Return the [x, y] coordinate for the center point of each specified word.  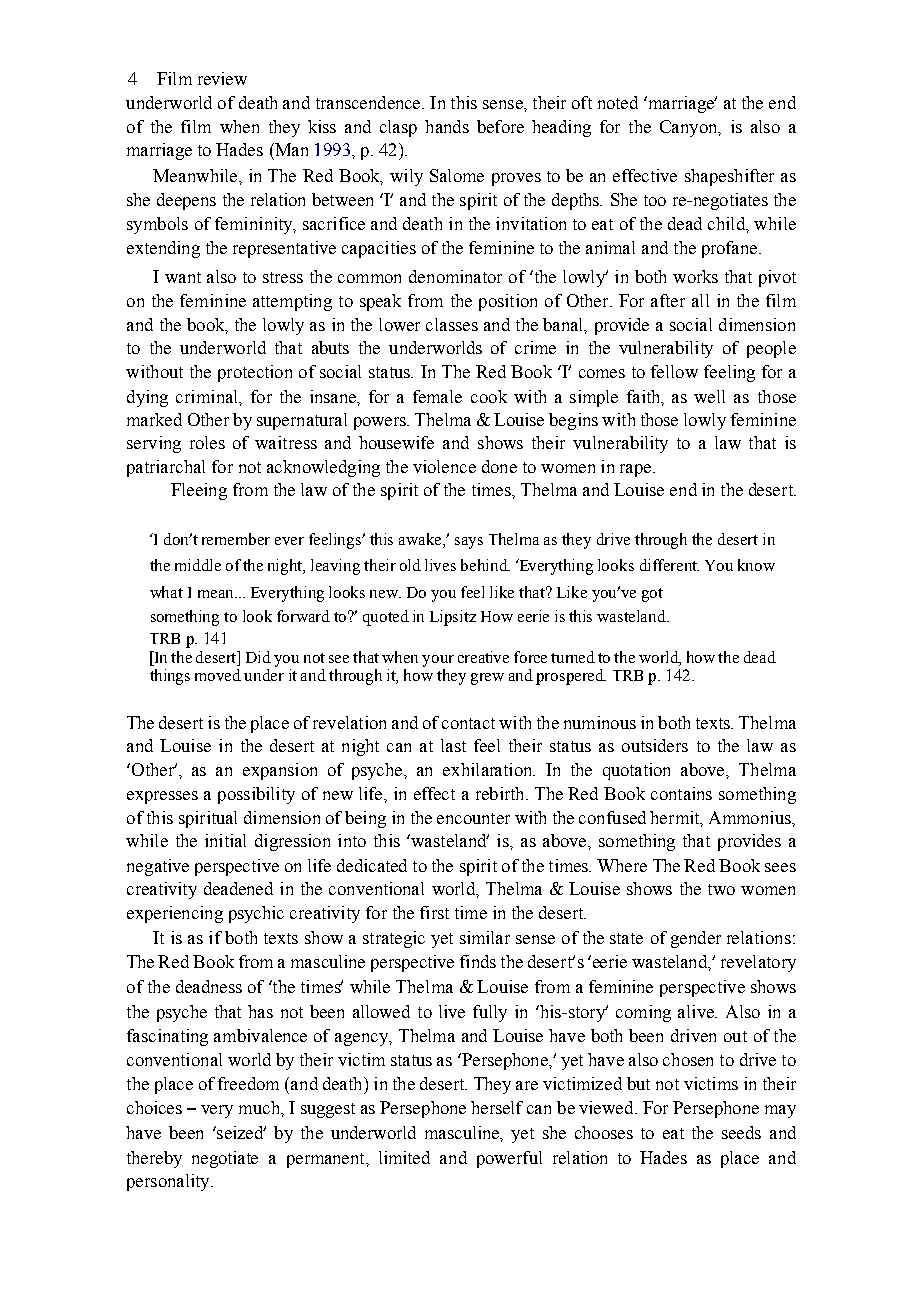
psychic [256, 914]
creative [483, 657]
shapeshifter [729, 177]
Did [258, 657]
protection [255, 373]
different [669, 565]
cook [489, 396]
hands [447, 126]
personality [169, 1182]
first [434, 912]
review [222, 78]
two [721, 889]
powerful [509, 1159]
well [709, 396]
